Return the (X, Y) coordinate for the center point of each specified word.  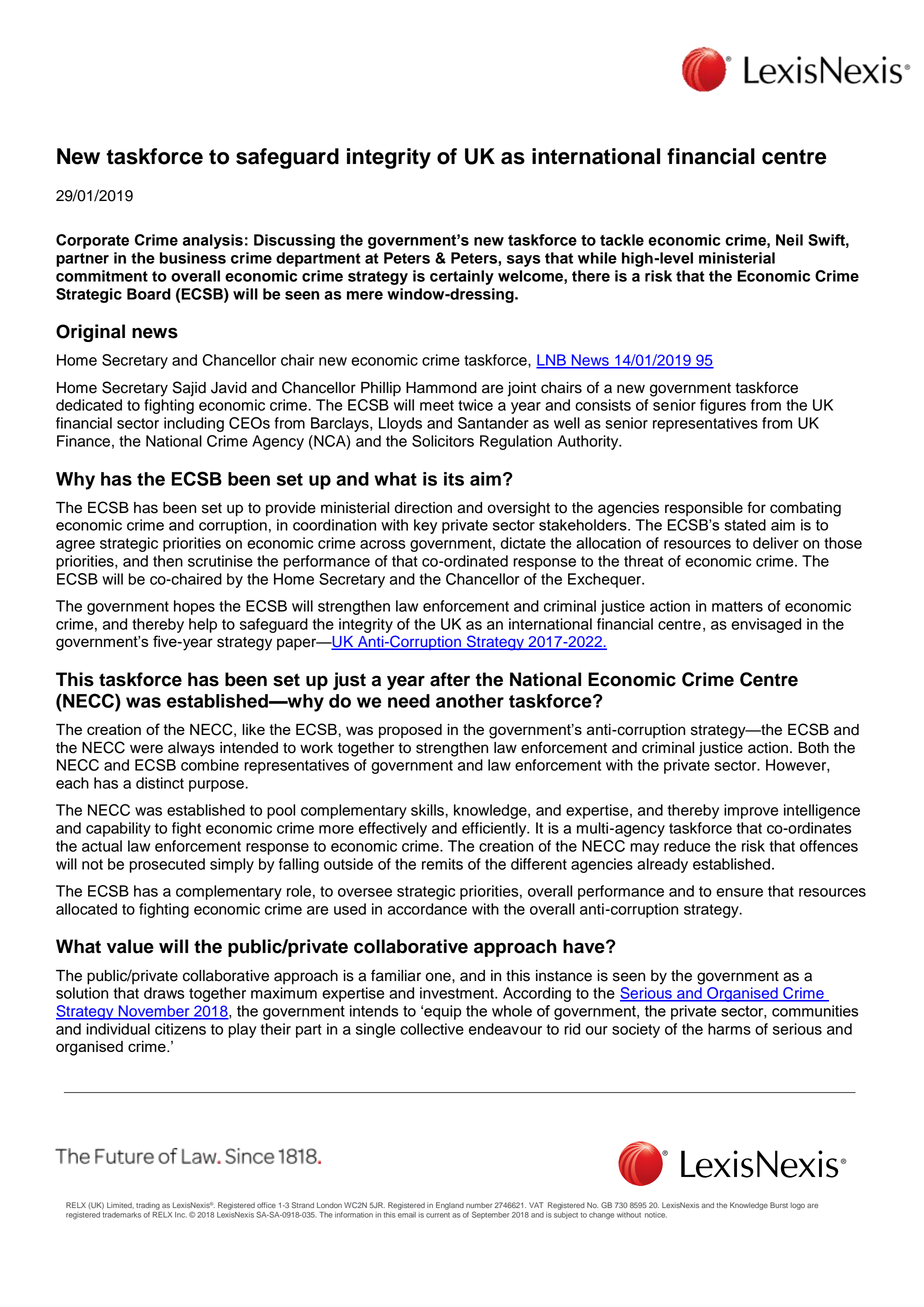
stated (745, 525)
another (470, 701)
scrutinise (220, 561)
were (146, 749)
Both (813, 748)
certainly (462, 277)
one (439, 977)
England (450, 1206)
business (193, 258)
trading (148, 1206)
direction (423, 508)
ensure (739, 892)
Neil (789, 240)
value (130, 946)
